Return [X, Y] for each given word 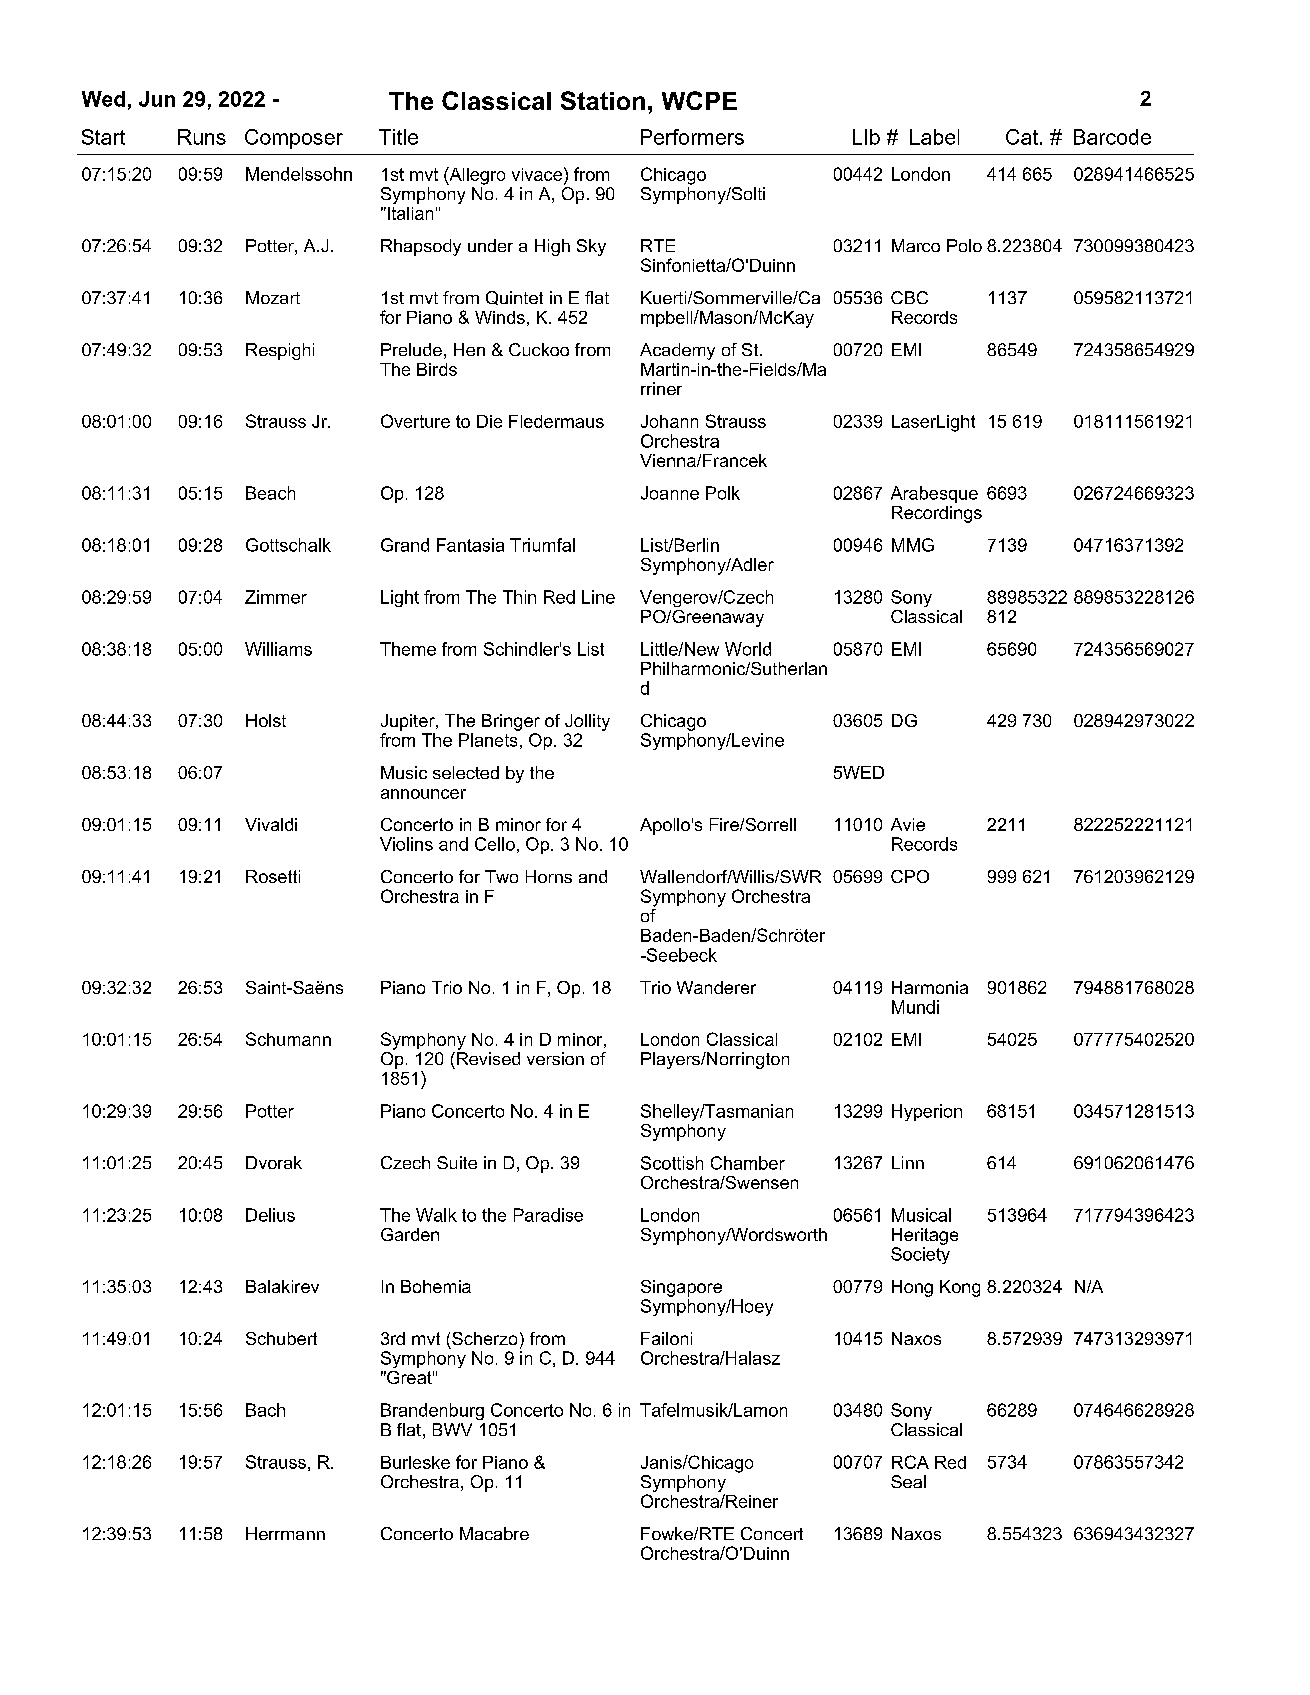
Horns [549, 876]
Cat [1023, 137]
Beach [270, 493]
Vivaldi [271, 824]
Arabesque [934, 494]
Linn [908, 1162]
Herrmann [285, 1533]
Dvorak [274, 1162]
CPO [910, 876]
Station [603, 100]
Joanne [670, 493]
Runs [202, 137]
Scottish [672, 1163]
